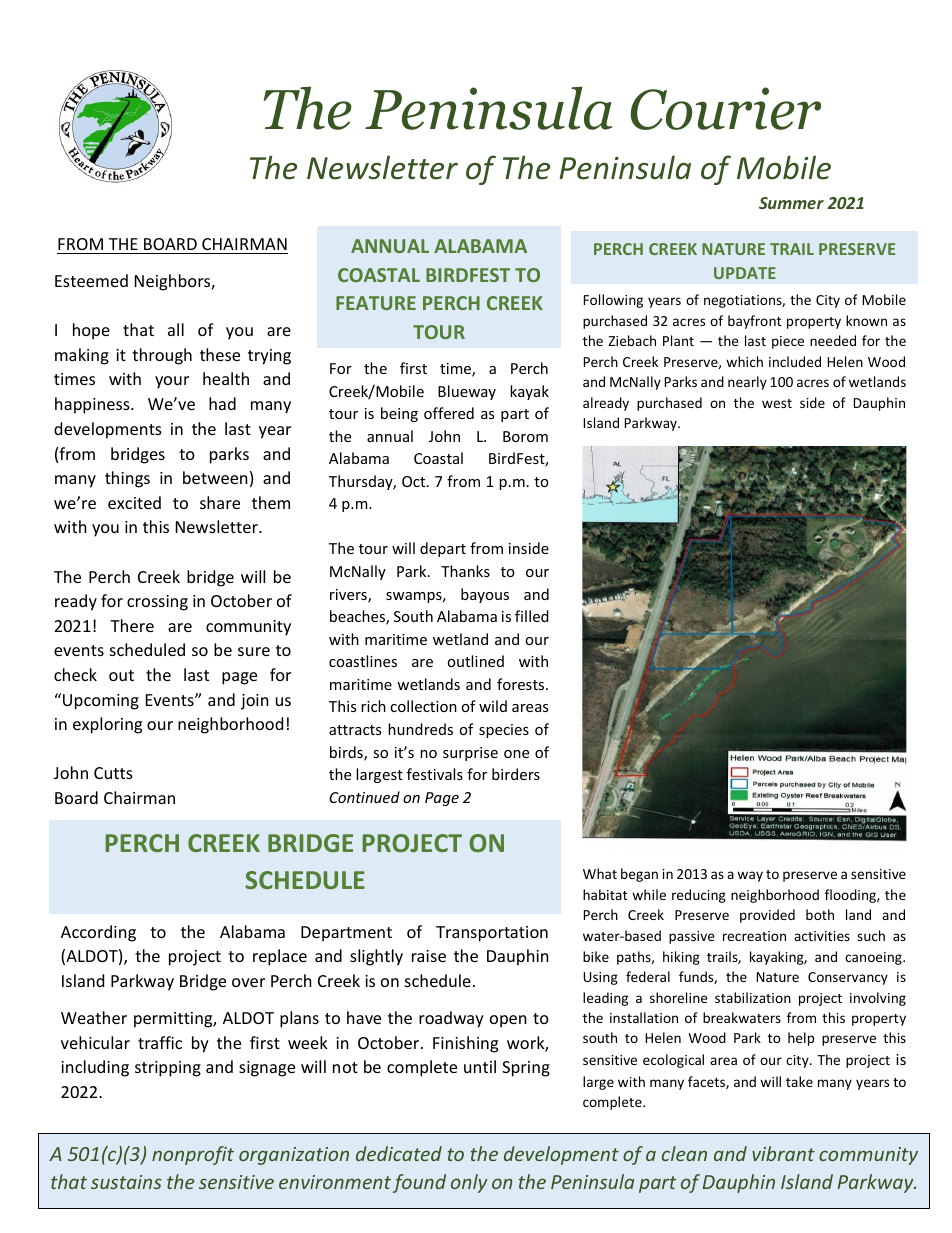  What do you see at coordinates (532, 616) in the screenshot?
I see `filled` at bounding box center [532, 616].
